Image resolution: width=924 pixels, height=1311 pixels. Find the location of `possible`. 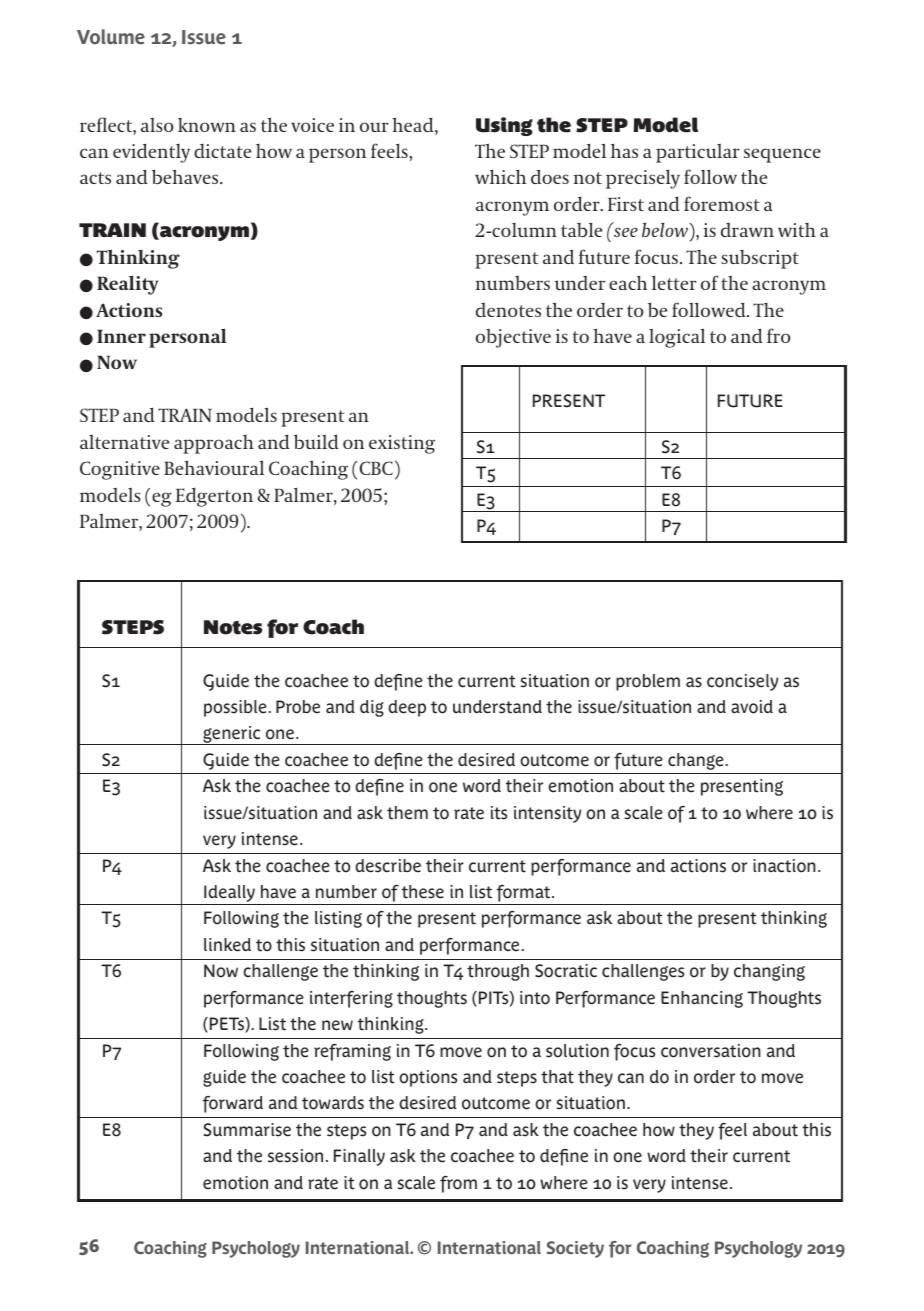

possible is located at coordinates (235, 708).
